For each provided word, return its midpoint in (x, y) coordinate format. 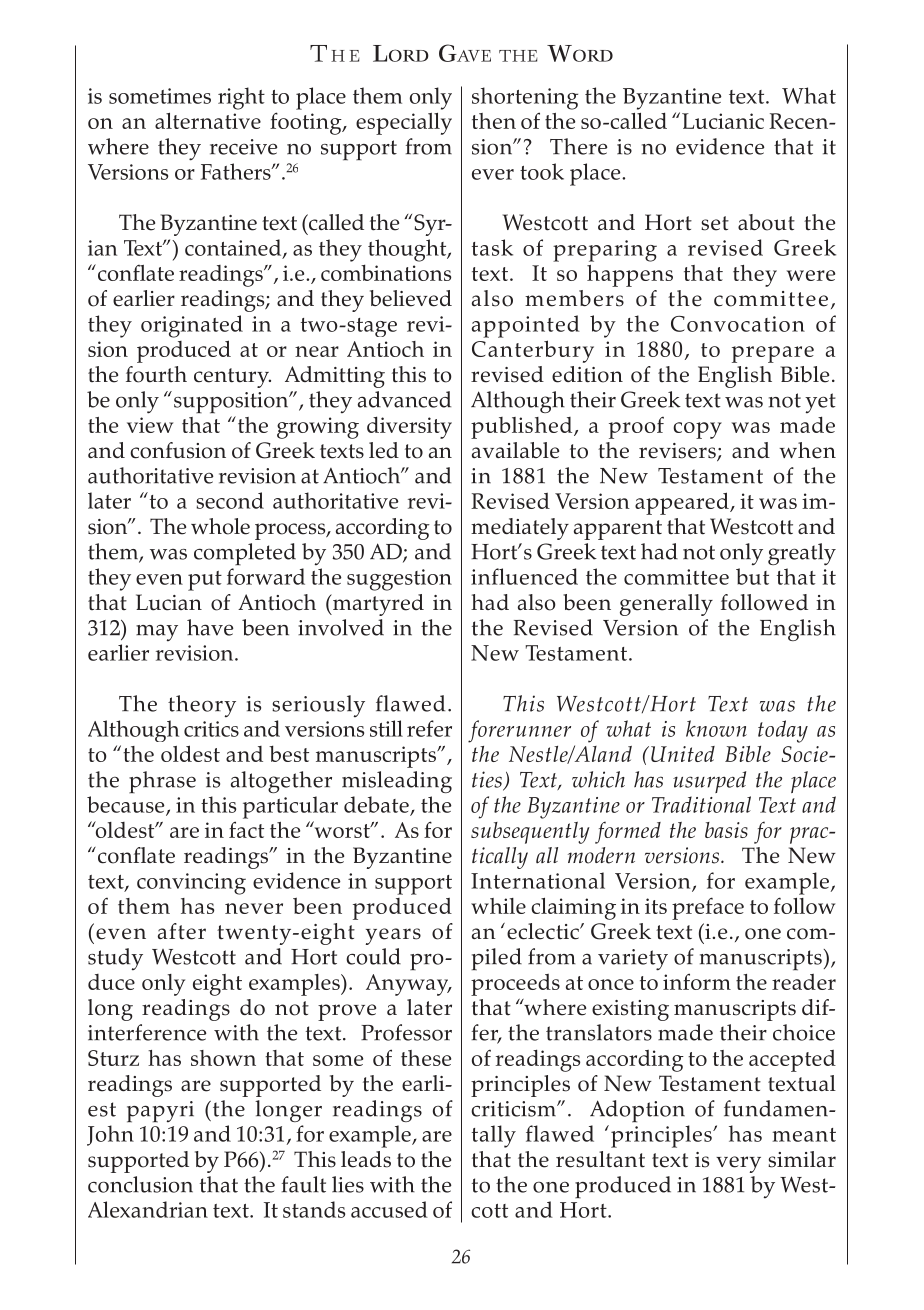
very (738, 1164)
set (715, 223)
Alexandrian (148, 1209)
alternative (208, 121)
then (494, 121)
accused (389, 1209)
